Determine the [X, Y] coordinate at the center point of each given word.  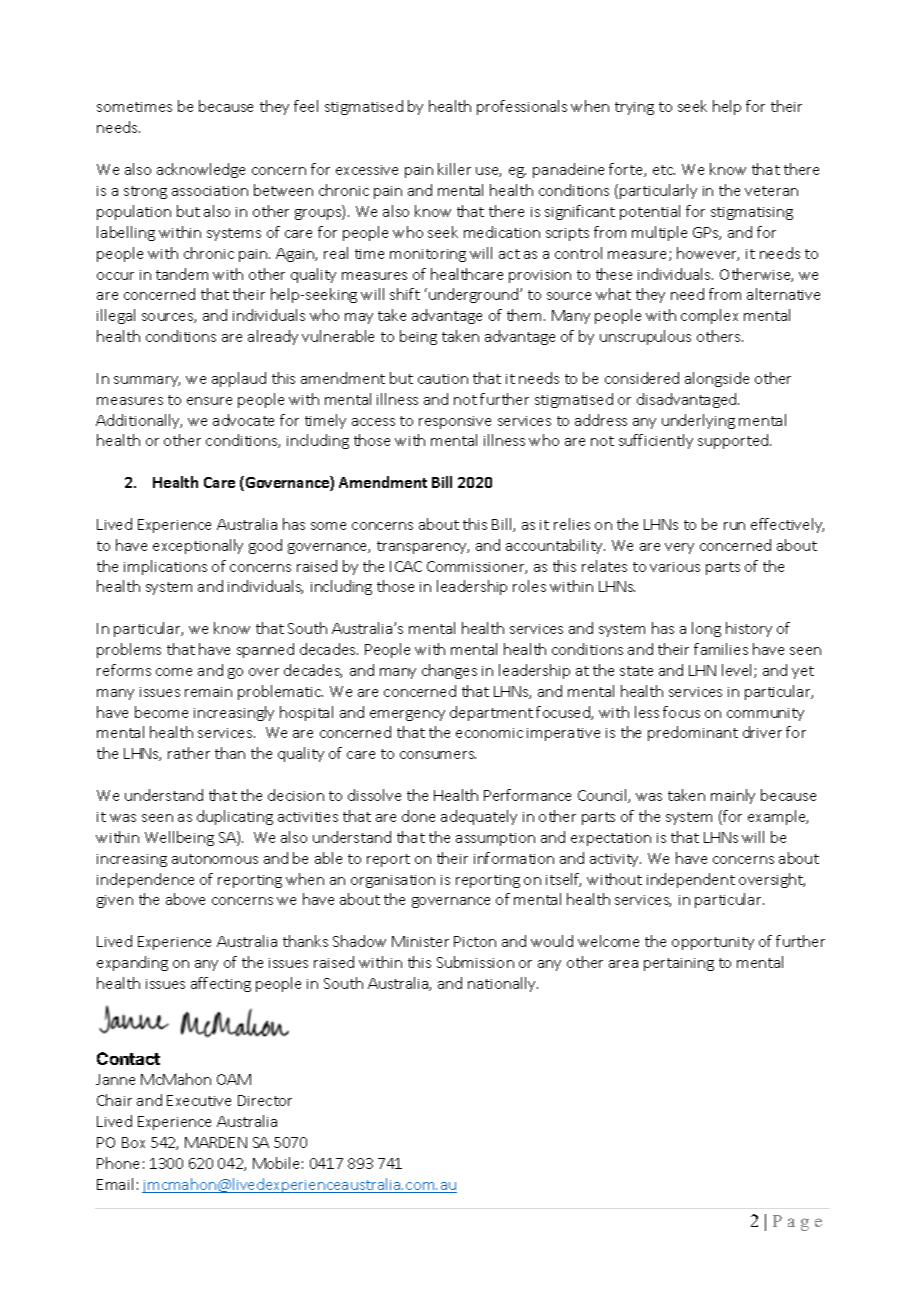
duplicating [235, 817]
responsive [455, 422]
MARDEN [216, 1142]
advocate [243, 420]
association [210, 191]
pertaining [679, 964]
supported [734, 441]
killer [454, 169]
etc [664, 170]
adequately [479, 817]
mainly [733, 796]
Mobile [276, 1163]
